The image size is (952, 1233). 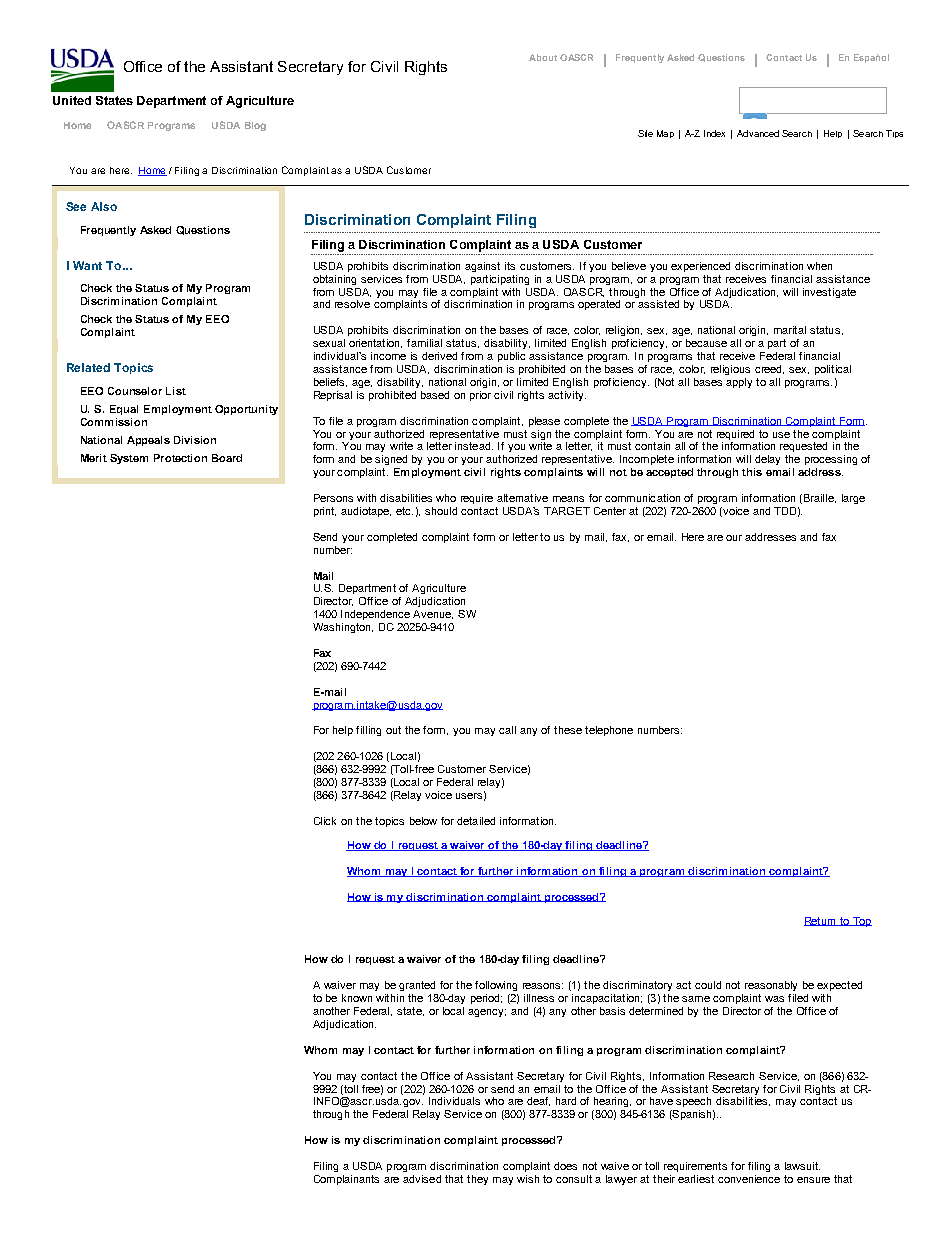 What do you see at coordinates (422, 1179) in the screenshot?
I see `advised` at bounding box center [422, 1179].
